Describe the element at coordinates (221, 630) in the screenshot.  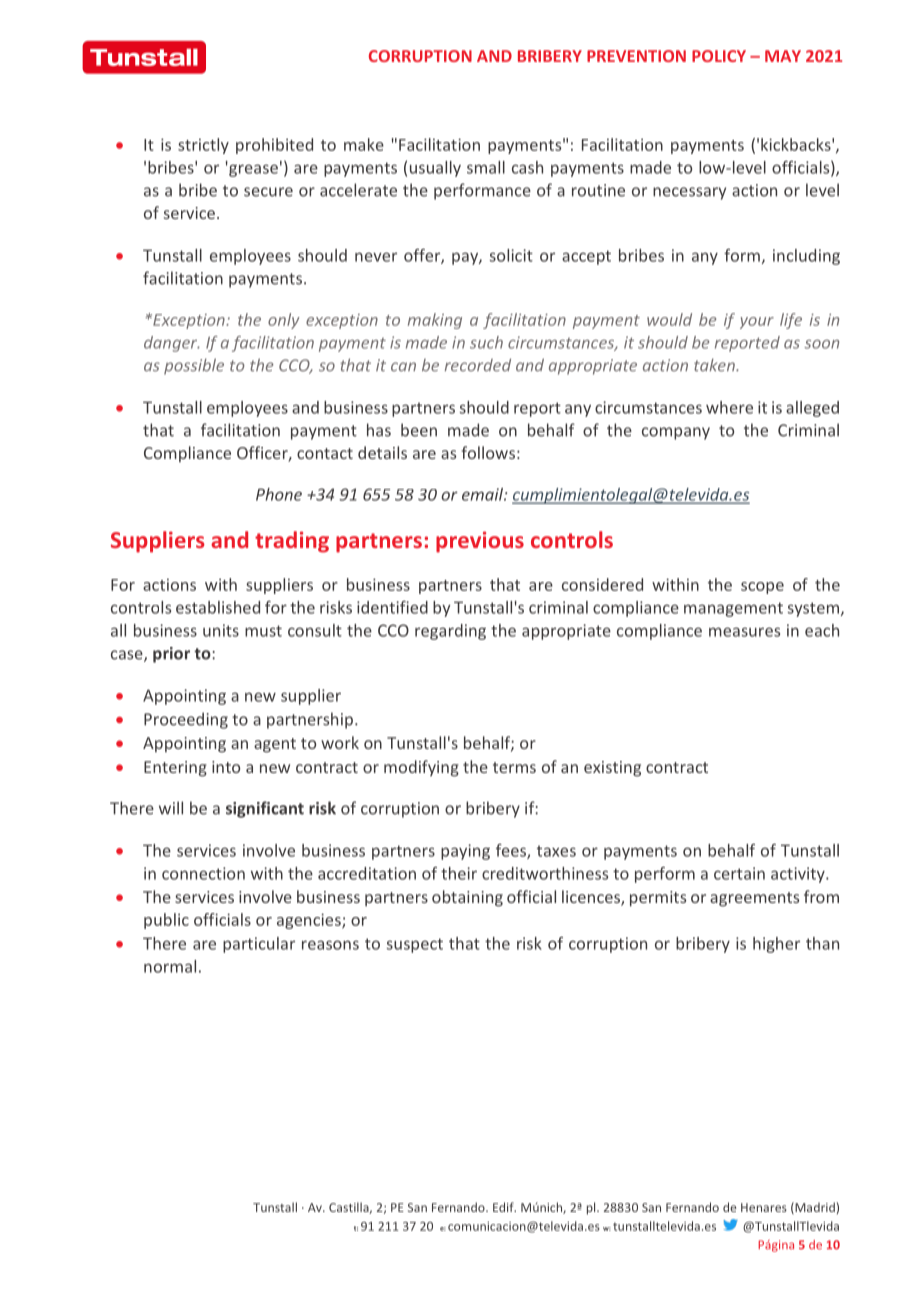
I see `units` at that location.
